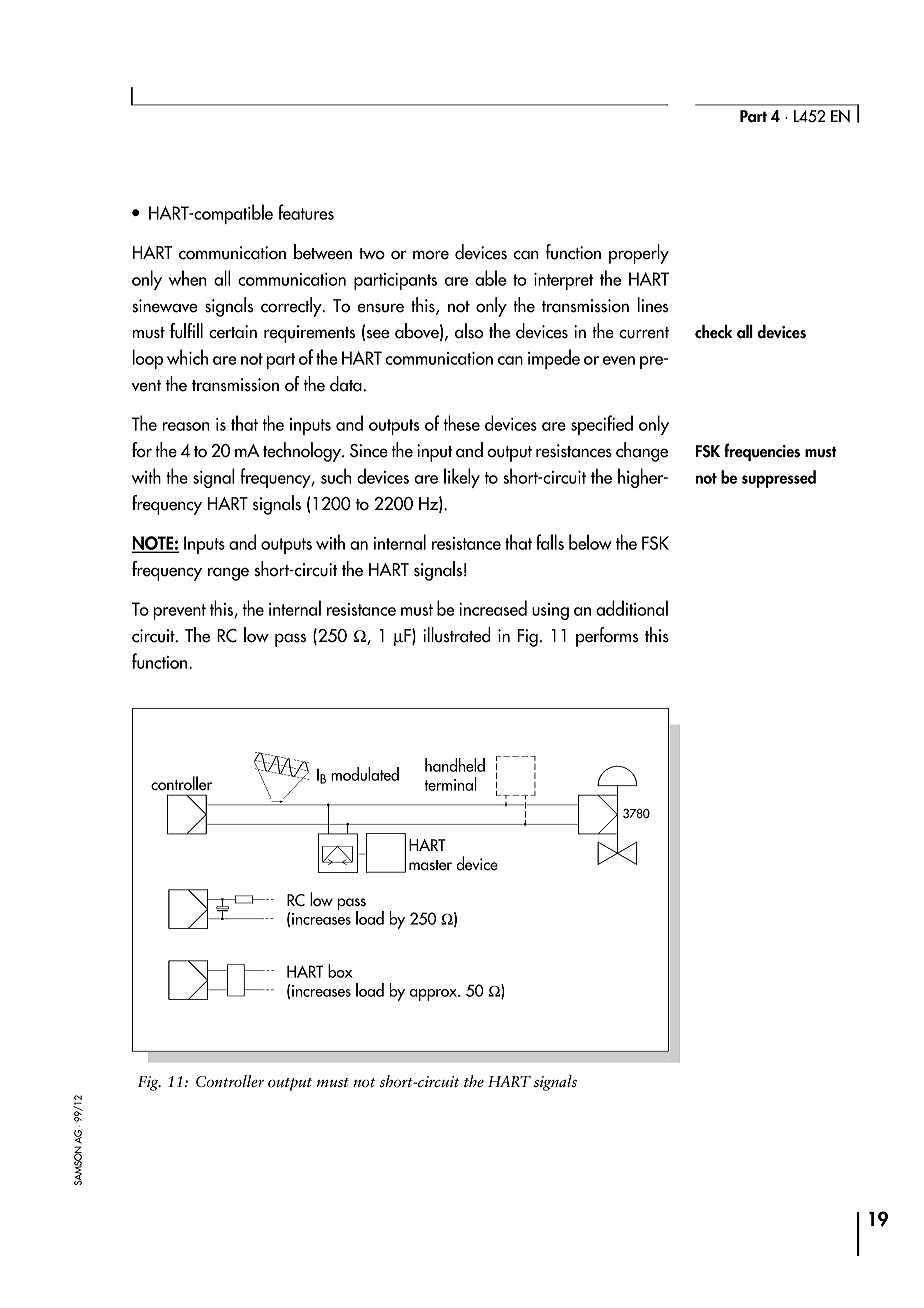 This screenshot has width=924, height=1308. I want to click on box, so click(340, 971).
